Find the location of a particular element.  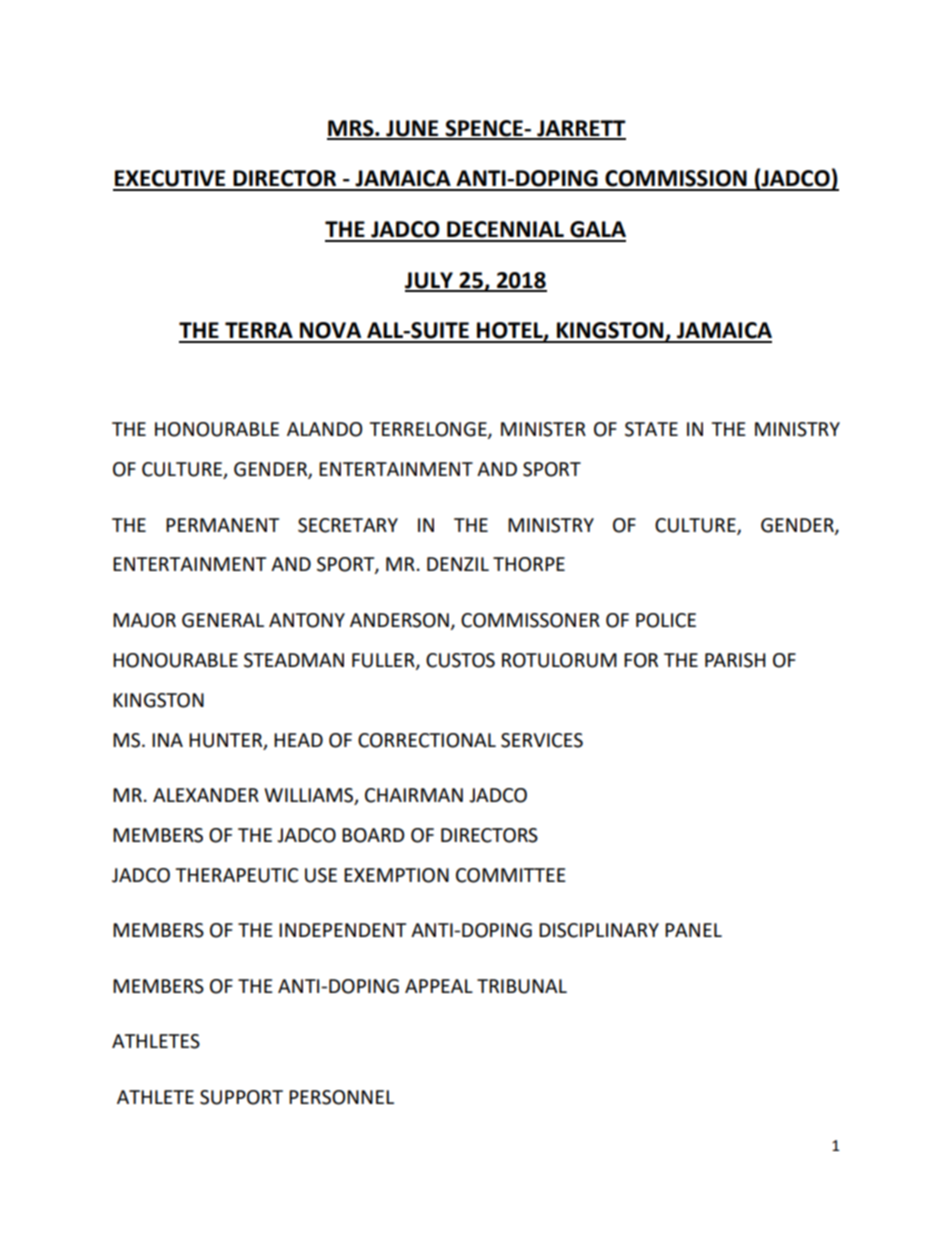

MINISTER is located at coordinates (543, 429).
